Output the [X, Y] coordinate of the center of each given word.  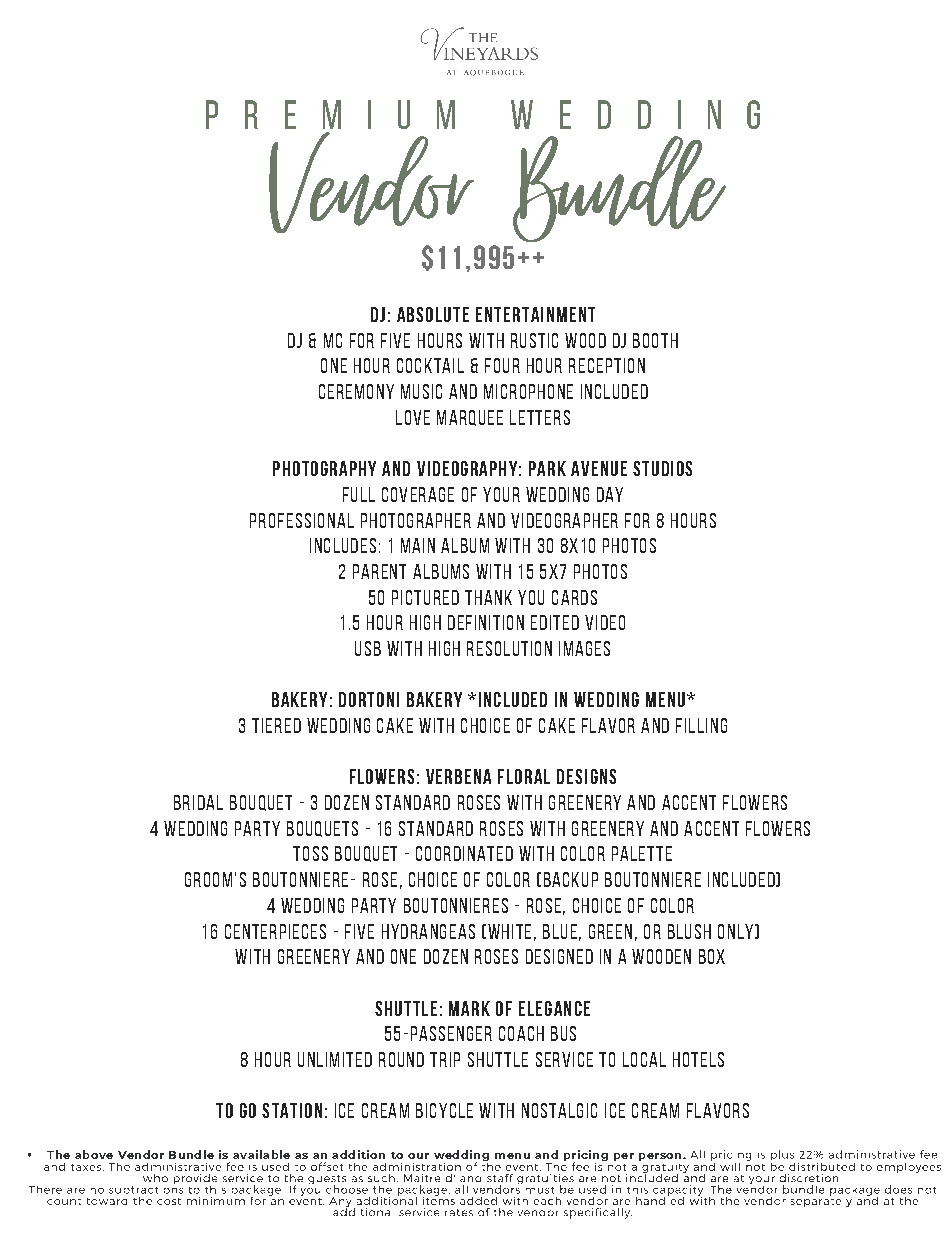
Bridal [198, 802]
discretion [809, 1178]
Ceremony [356, 391]
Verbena [458, 776]
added [478, 1201]
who [155, 1178]
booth [655, 340]
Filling [701, 725]
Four [502, 365]
